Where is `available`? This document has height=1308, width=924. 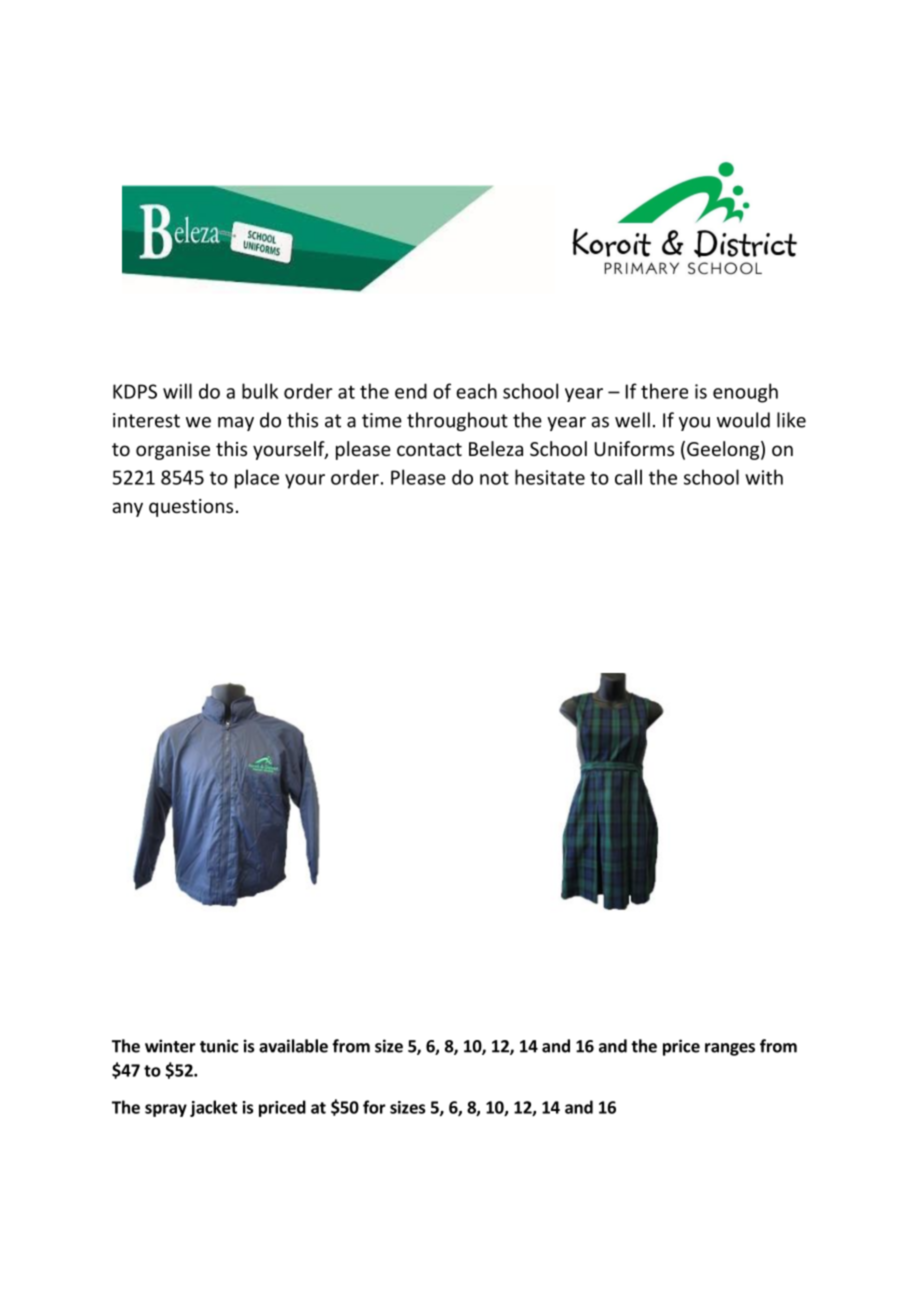 available is located at coordinates (293, 1046).
